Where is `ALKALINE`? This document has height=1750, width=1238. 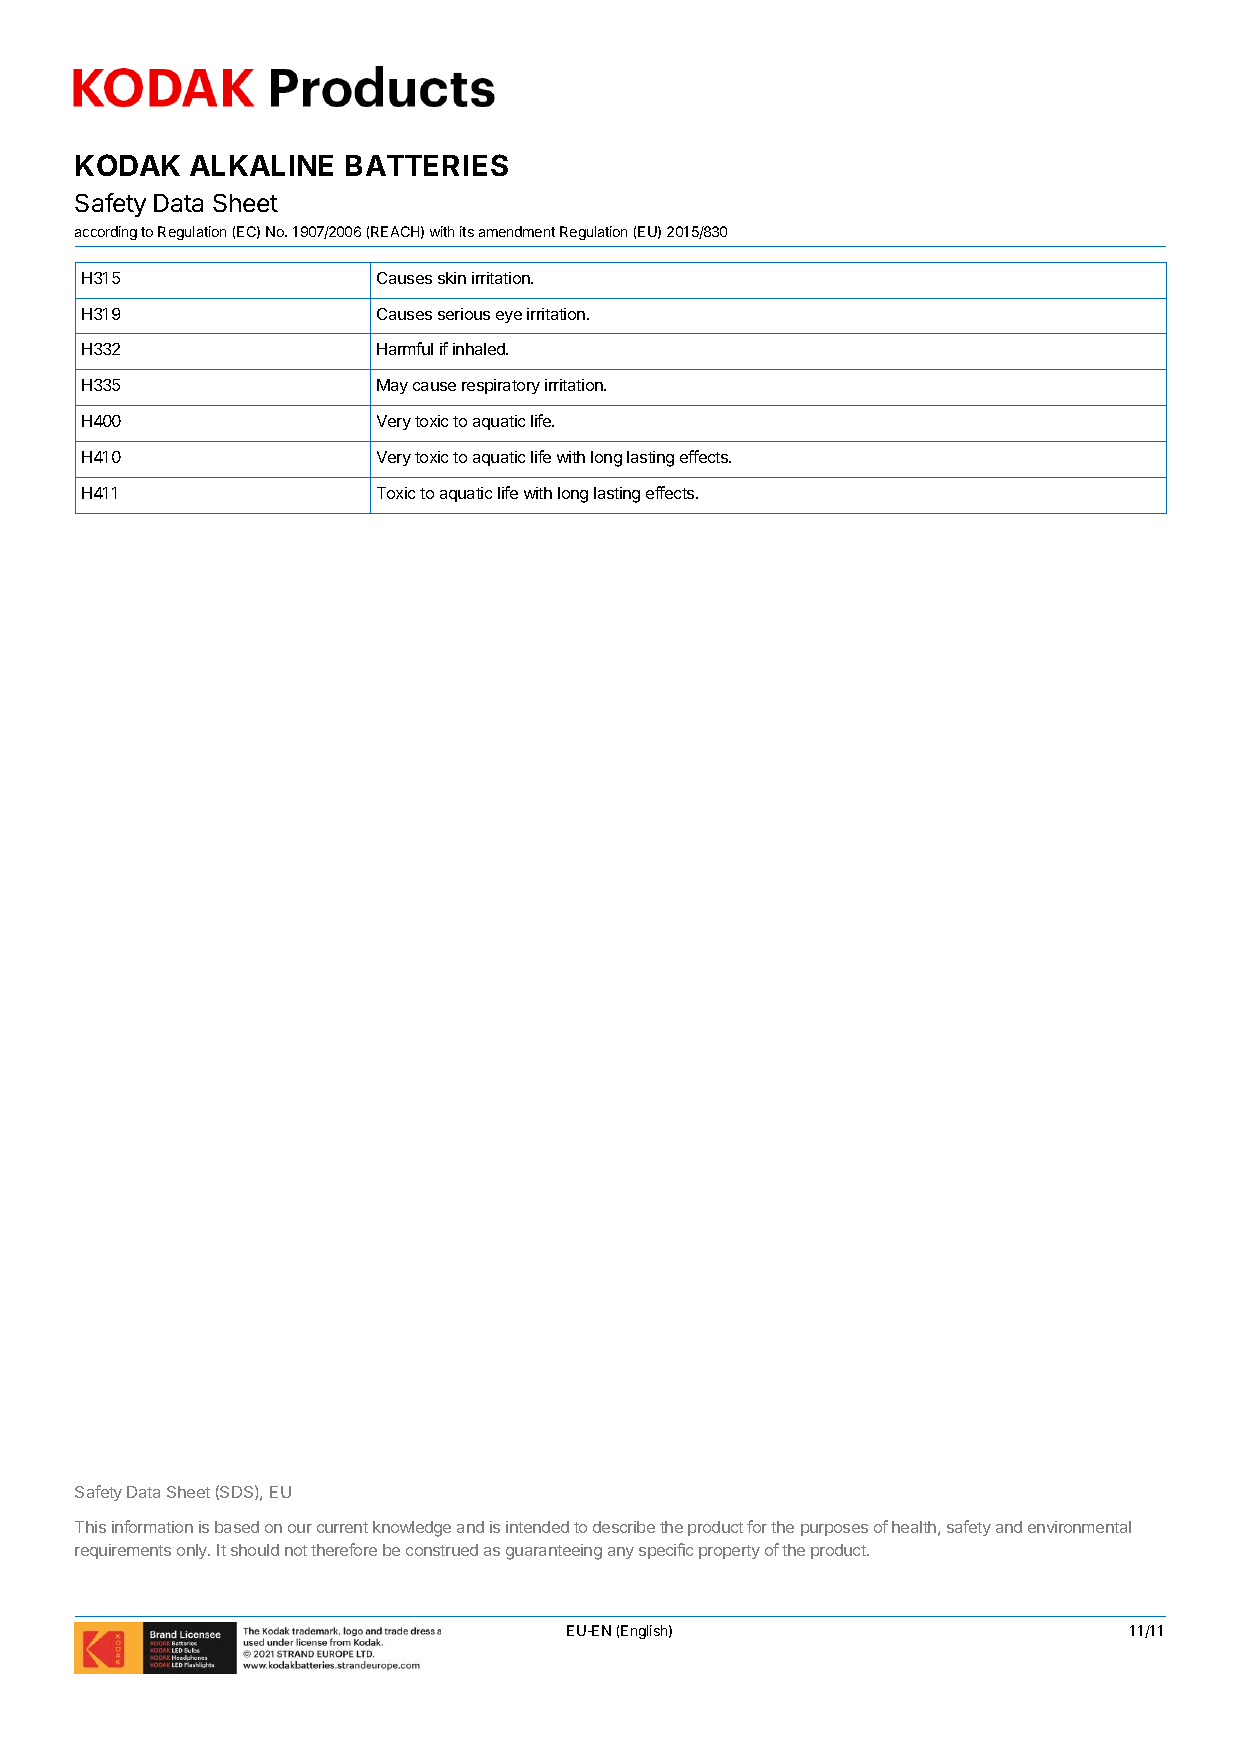
ALKALINE is located at coordinates (261, 165).
